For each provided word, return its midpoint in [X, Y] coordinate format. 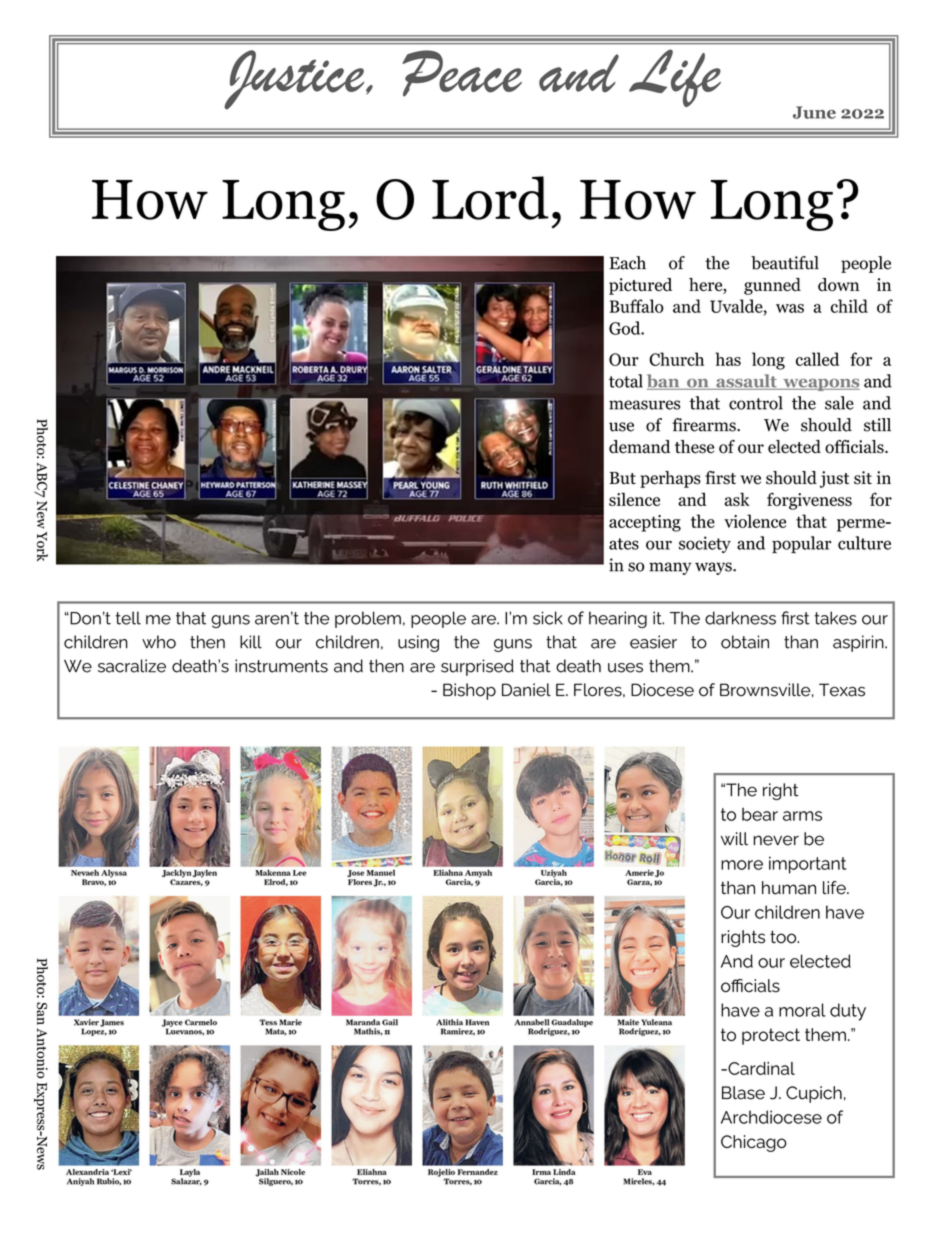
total [626, 381]
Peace [462, 73]
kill [251, 642]
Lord [490, 198]
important [808, 865]
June [814, 112]
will [734, 839]
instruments [281, 666]
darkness [740, 618]
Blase [743, 1093]
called [817, 359]
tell [128, 618]
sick [548, 618]
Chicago [754, 1143]
